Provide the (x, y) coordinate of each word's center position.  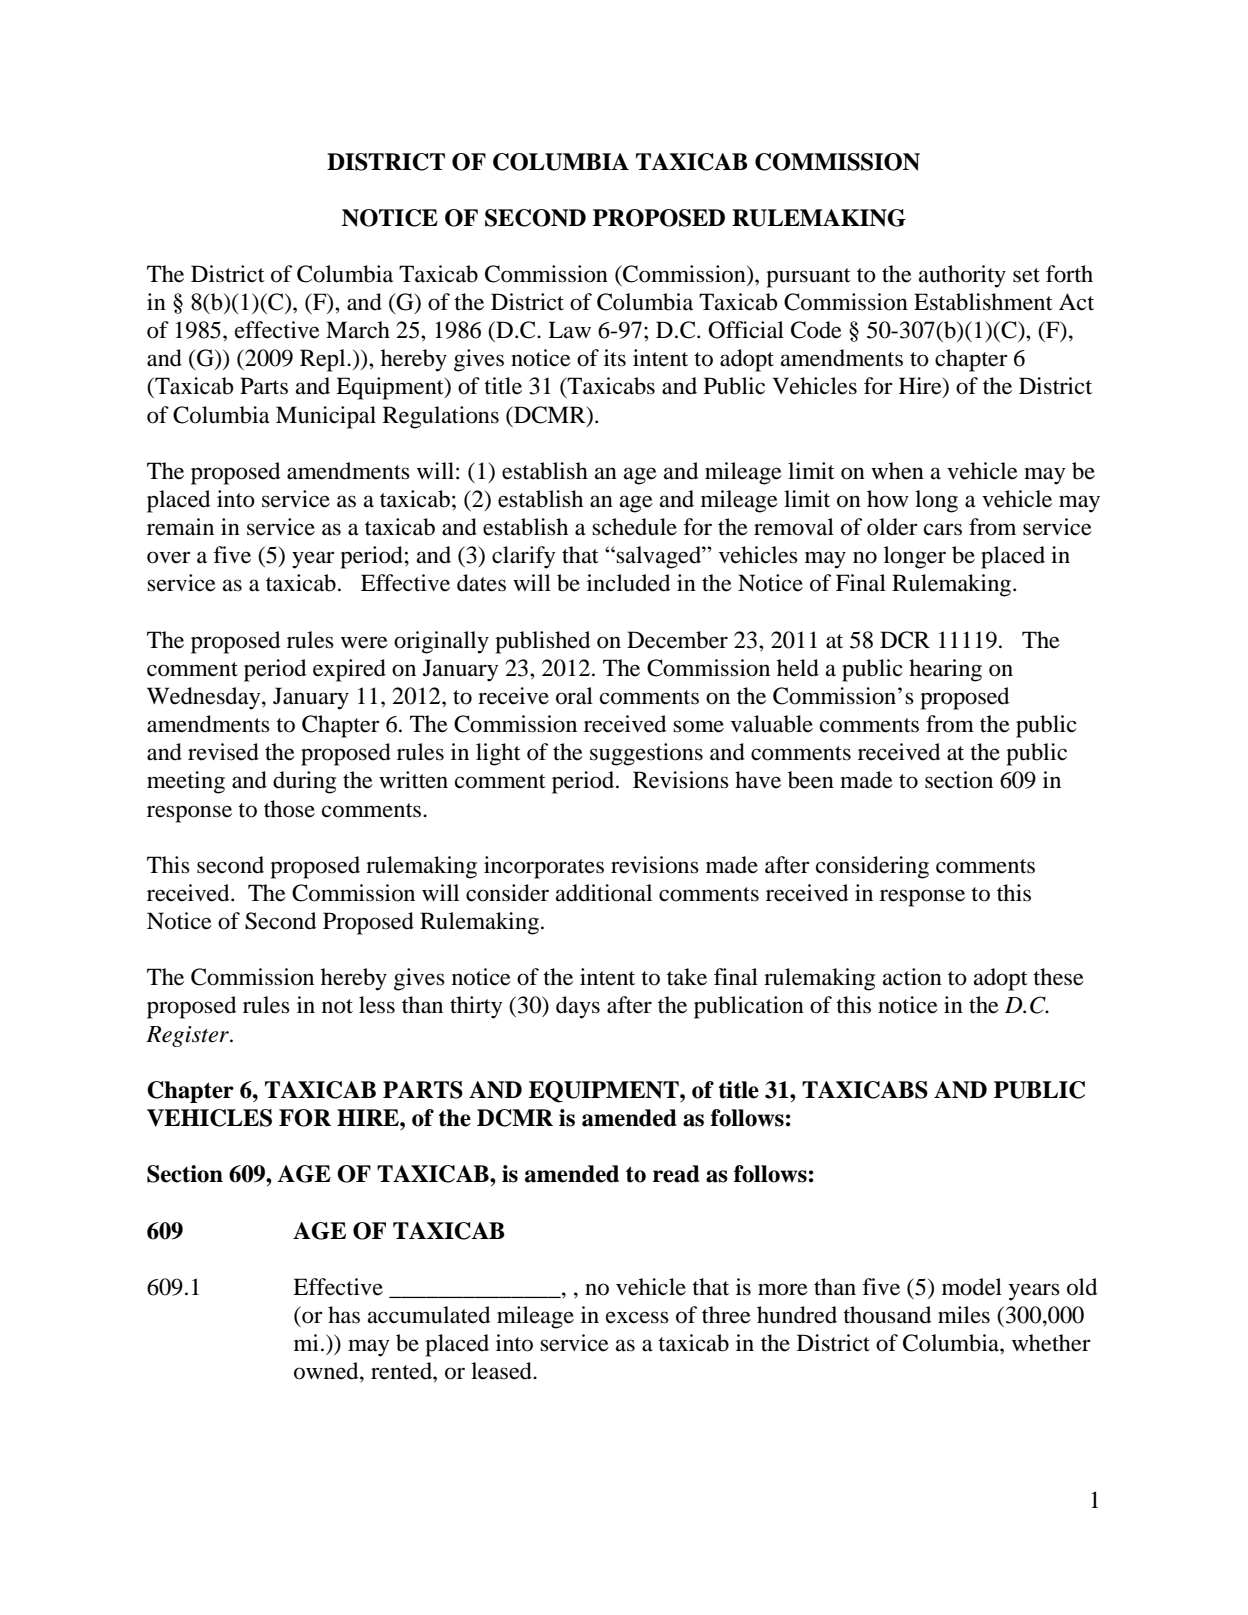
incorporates (544, 867)
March (358, 330)
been (811, 780)
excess (637, 1317)
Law (569, 330)
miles (964, 1315)
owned (327, 1371)
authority (962, 276)
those (289, 809)
